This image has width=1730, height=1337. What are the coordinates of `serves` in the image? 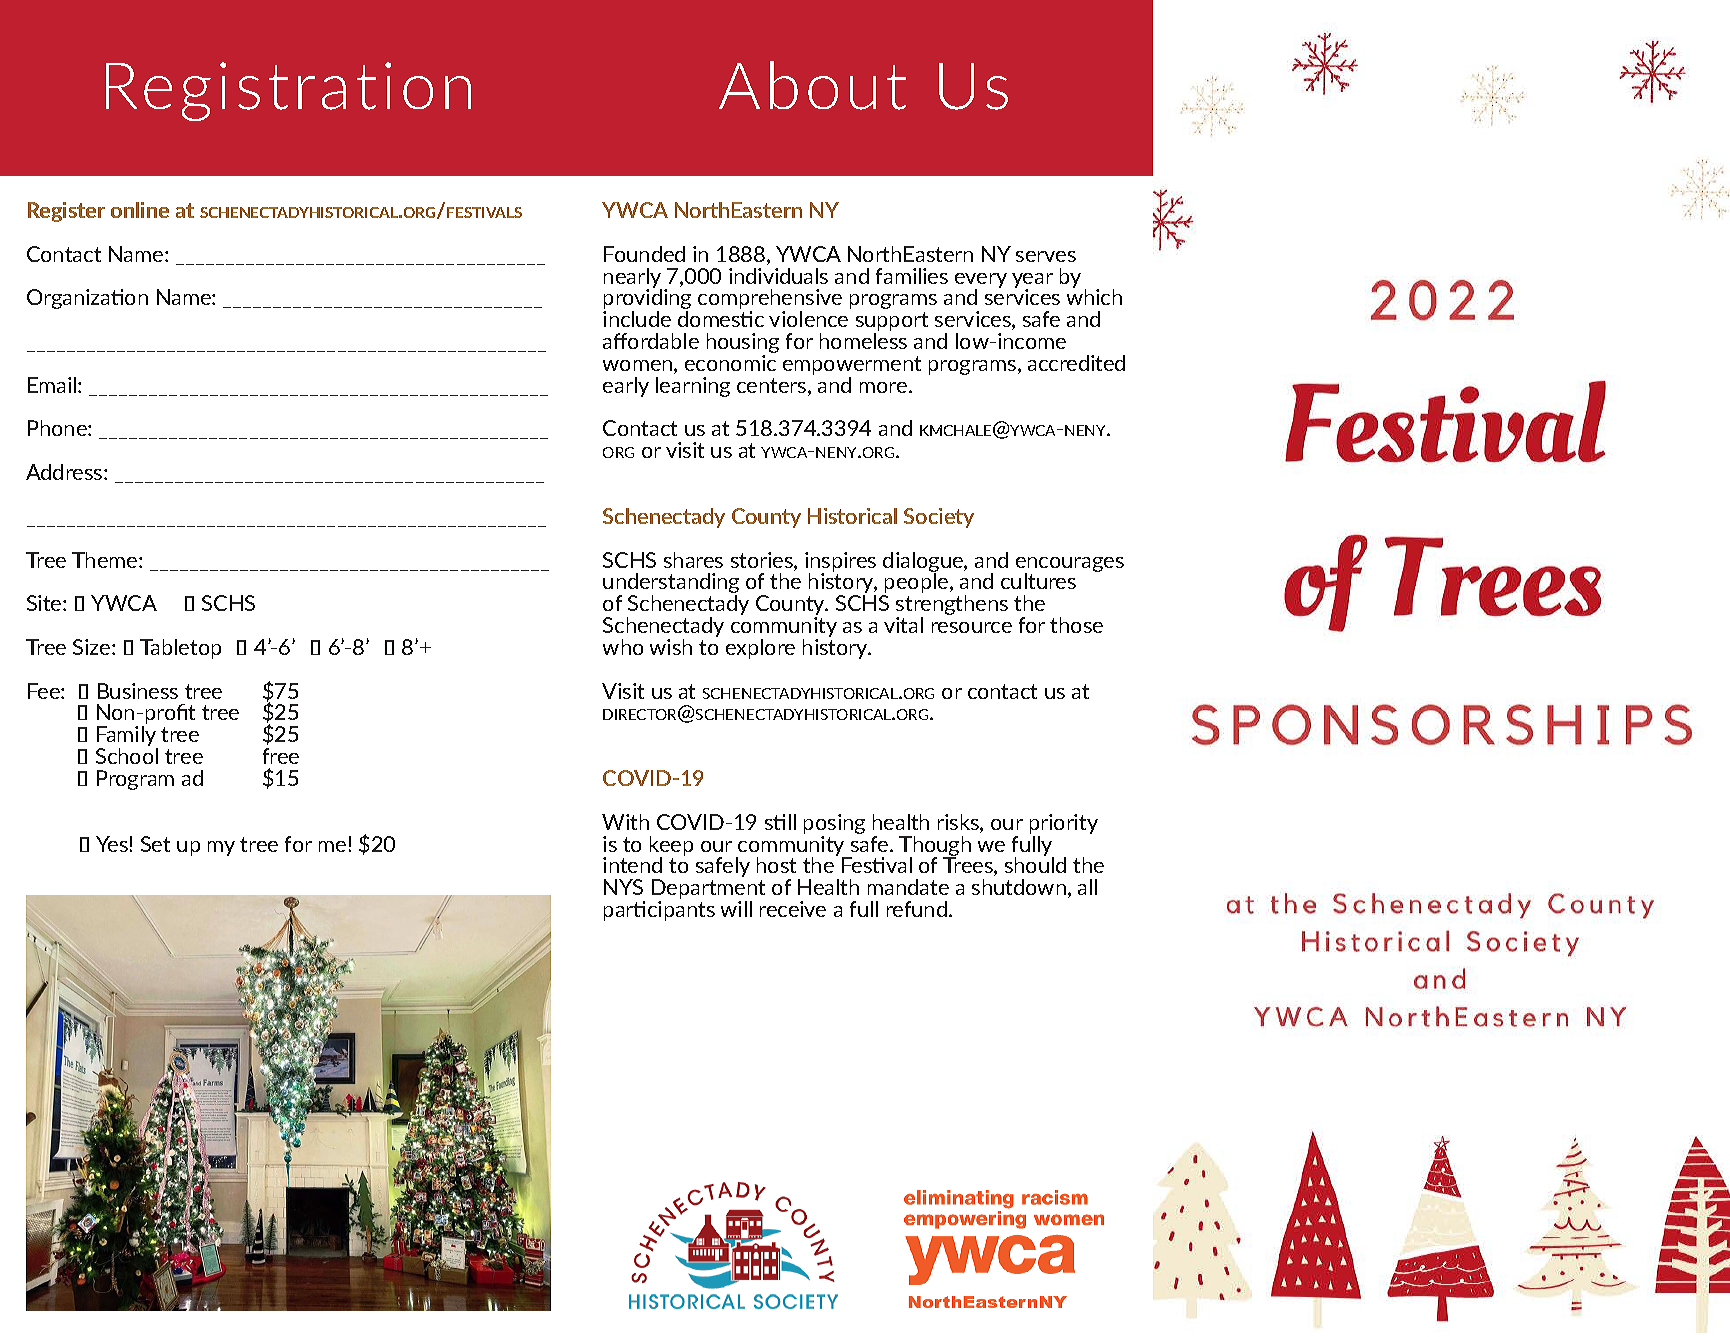 It's located at (1046, 256).
